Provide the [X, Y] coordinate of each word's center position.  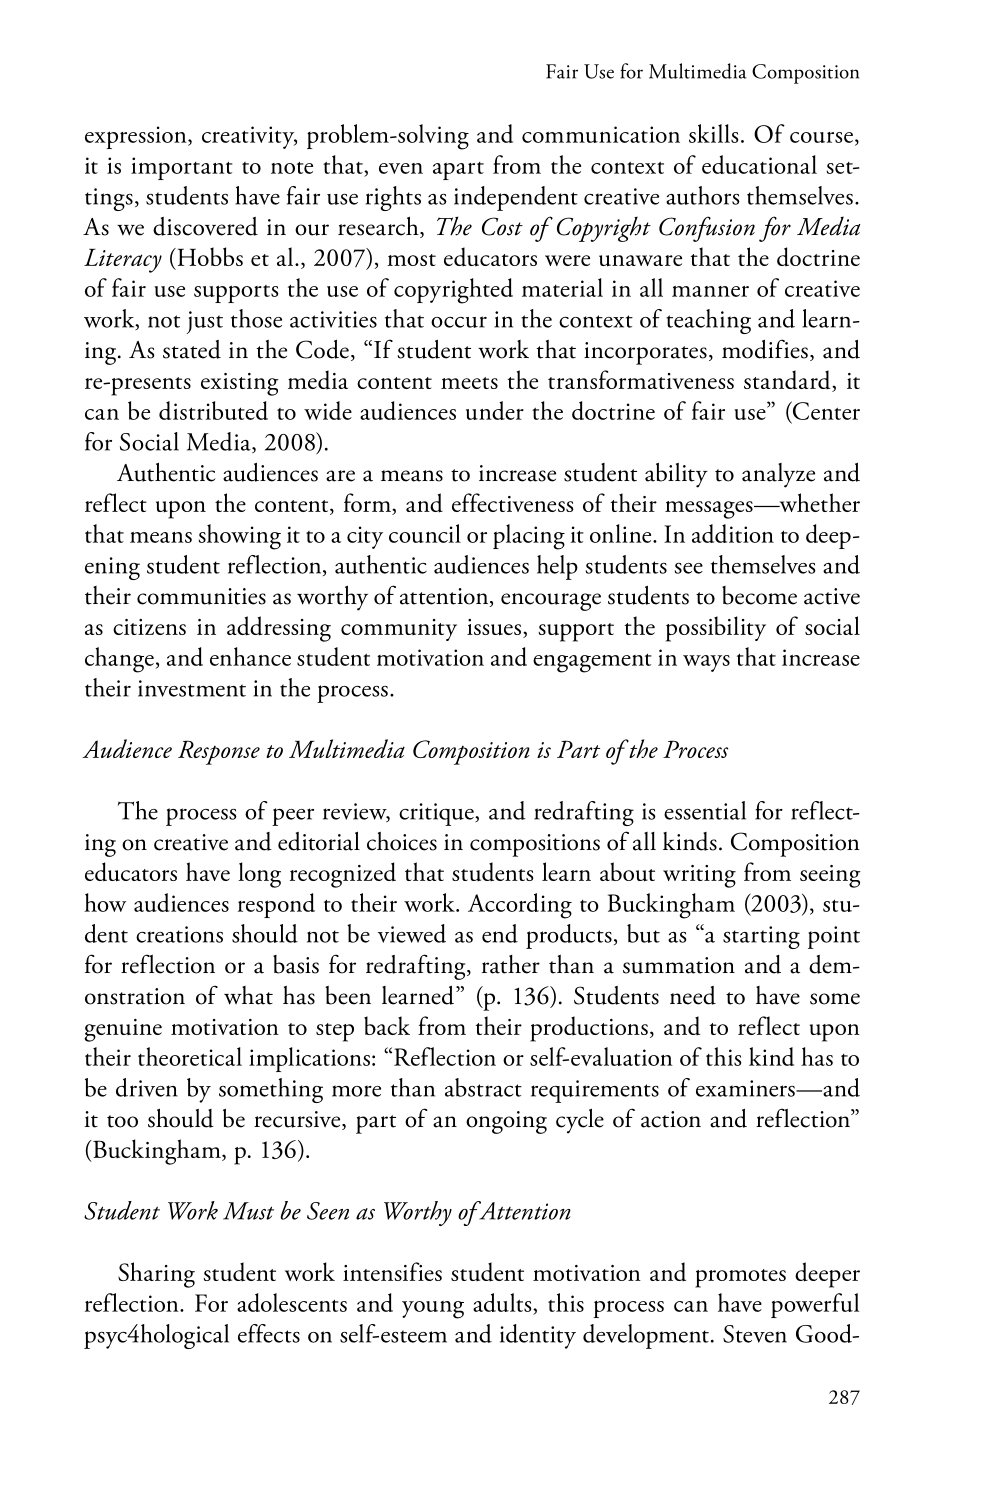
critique [437, 814]
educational [759, 164]
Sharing [156, 1275]
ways [706, 663]
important [182, 168]
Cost [502, 226]
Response [219, 752]
